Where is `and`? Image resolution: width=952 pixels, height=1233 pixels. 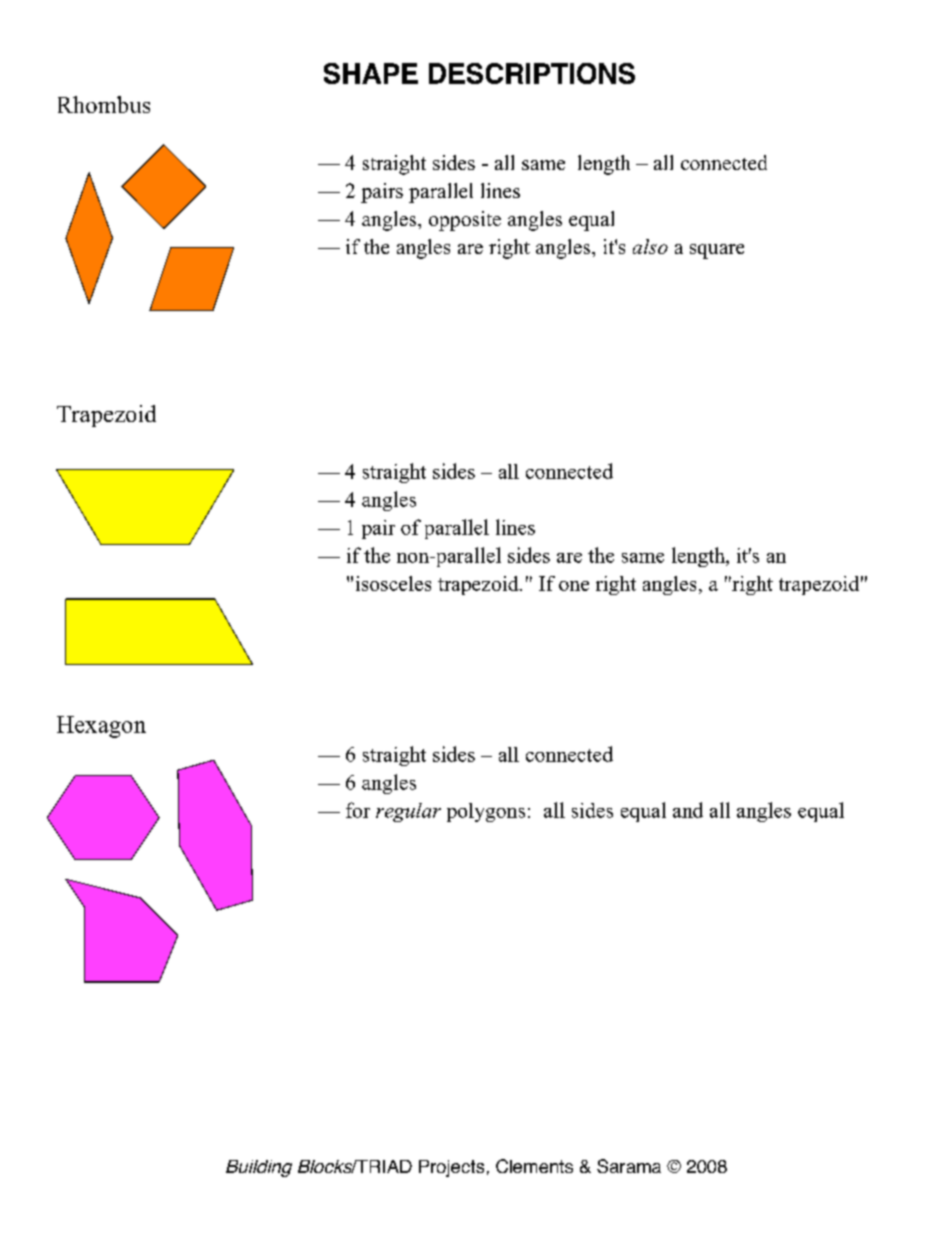
and is located at coordinates (688, 810).
